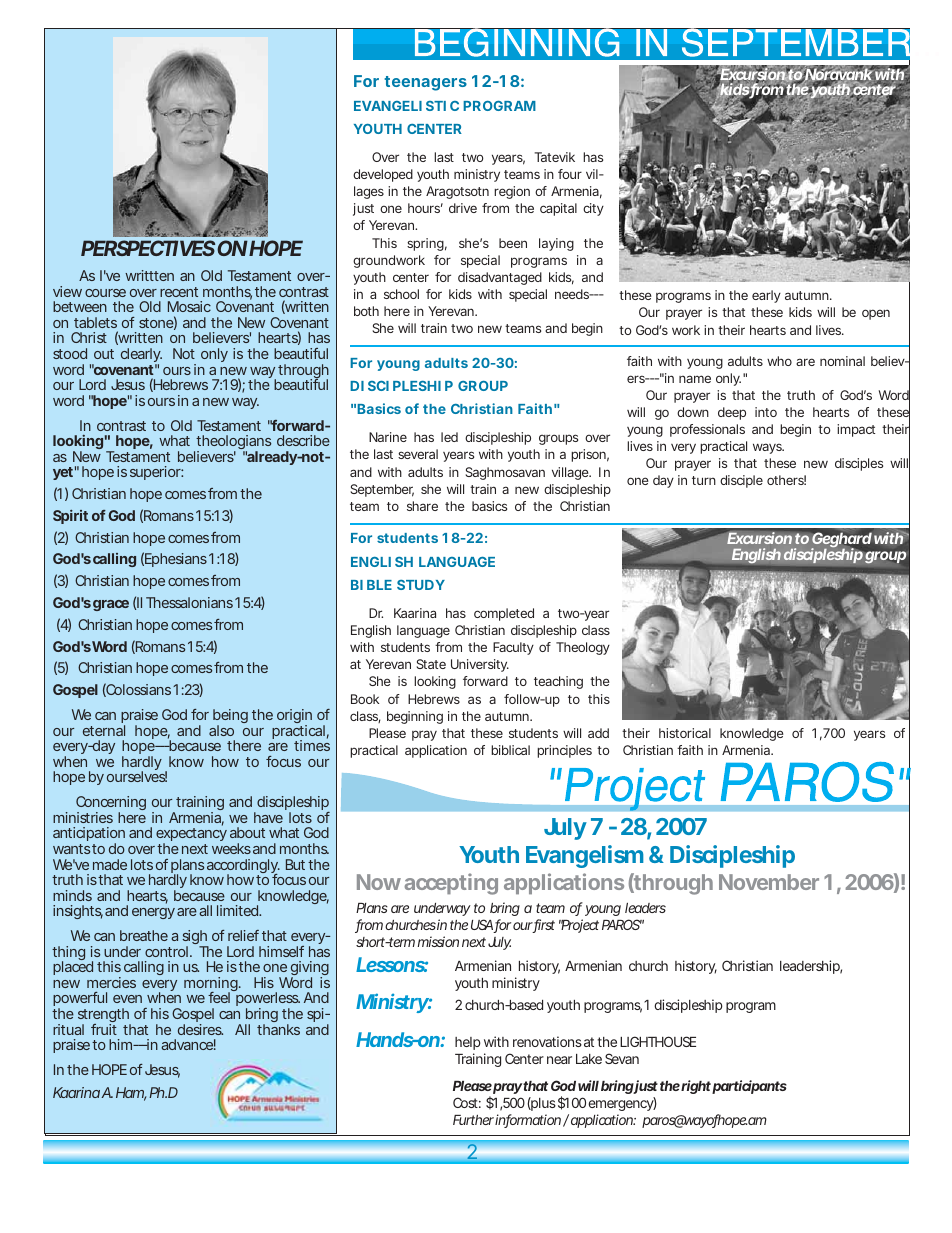 Image resolution: width=952 pixels, height=1233 pixels. Describe the element at coordinates (200, 1029) in the screenshot. I see `desires` at that location.
